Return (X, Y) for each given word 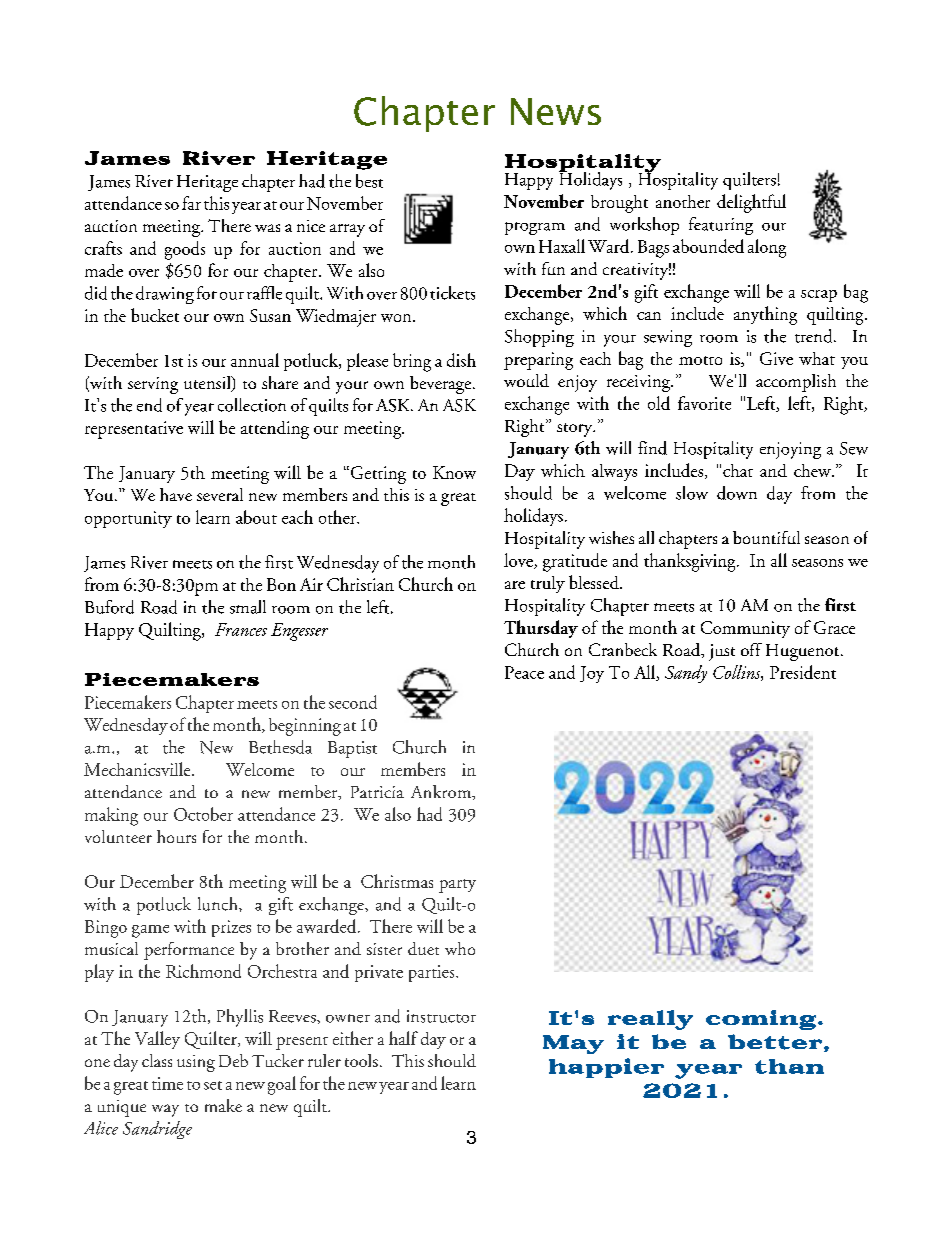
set (213, 1085)
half (403, 1038)
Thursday (541, 629)
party (457, 886)
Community (745, 629)
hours (176, 836)
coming (761, 1020)
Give (776, 358)
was (267, 228)
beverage (440, 385)
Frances (241, 629)
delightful (751, 203)
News (556, 111)
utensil (208, 384)
